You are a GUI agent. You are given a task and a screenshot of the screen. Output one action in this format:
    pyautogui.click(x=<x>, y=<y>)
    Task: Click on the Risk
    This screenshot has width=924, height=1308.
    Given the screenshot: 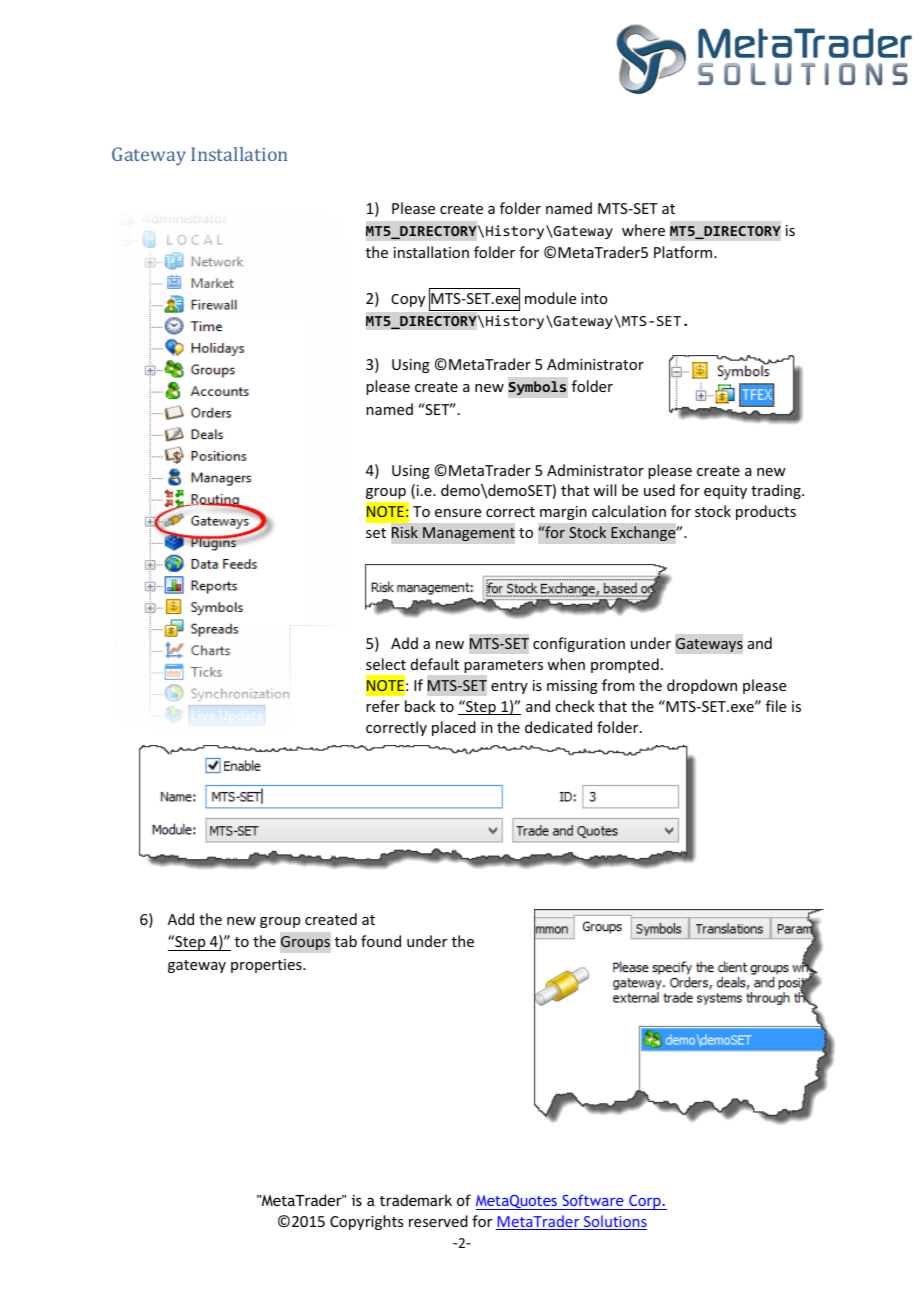 What is the action you would take?
    pyautogui.click(x=405, y=532)
